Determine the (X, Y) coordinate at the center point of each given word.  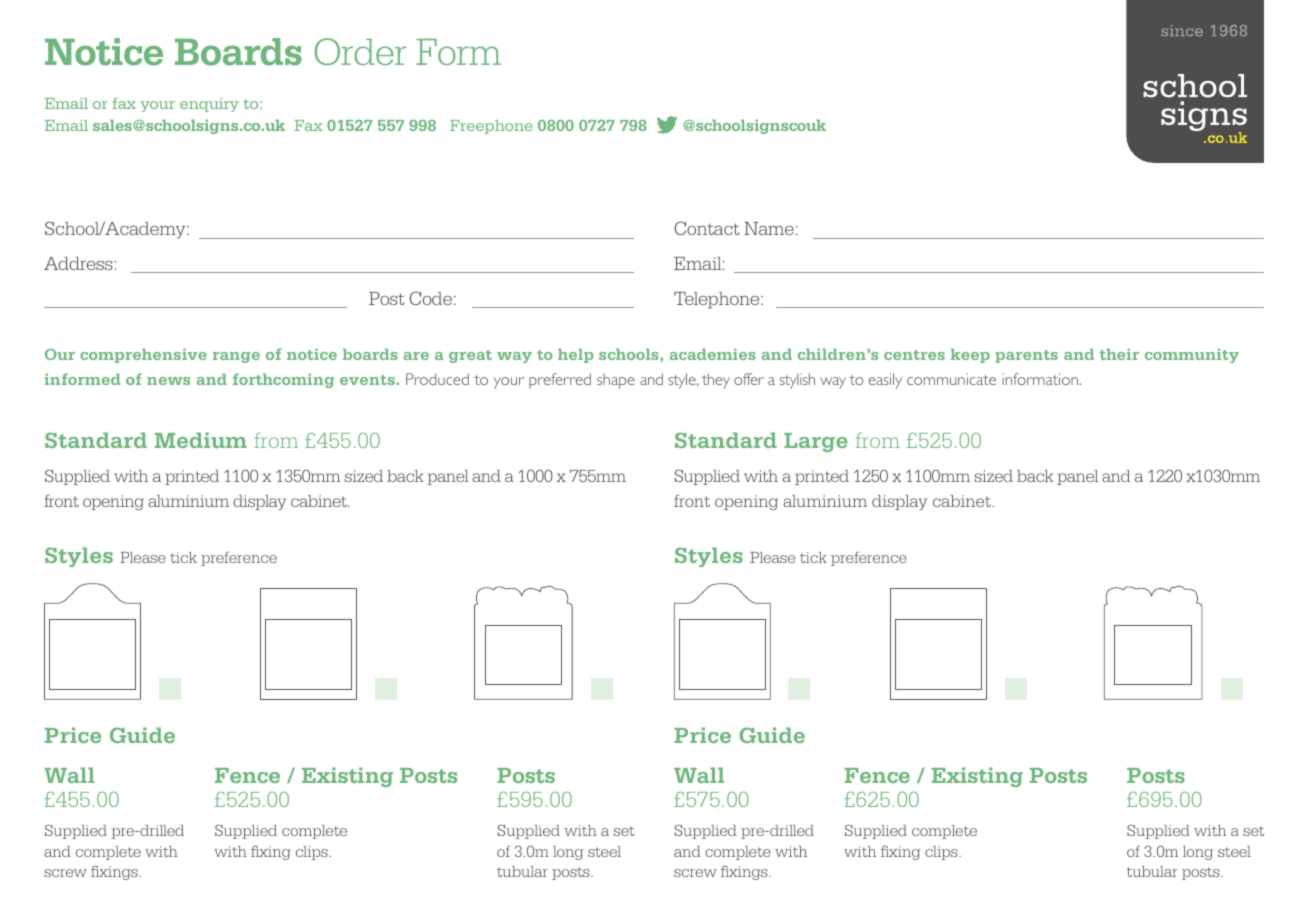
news (168, 381)
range (236, 357)
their (1119, 354)
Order (360, 51)
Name (769, 228)
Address (78, 263)
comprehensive (143, 356)
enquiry (209, 105)
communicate (951, 379)
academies (713, 354)
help (575, 356)
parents (1026, 356)
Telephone (718, 300)
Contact (707, 228)
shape (616, 381)
